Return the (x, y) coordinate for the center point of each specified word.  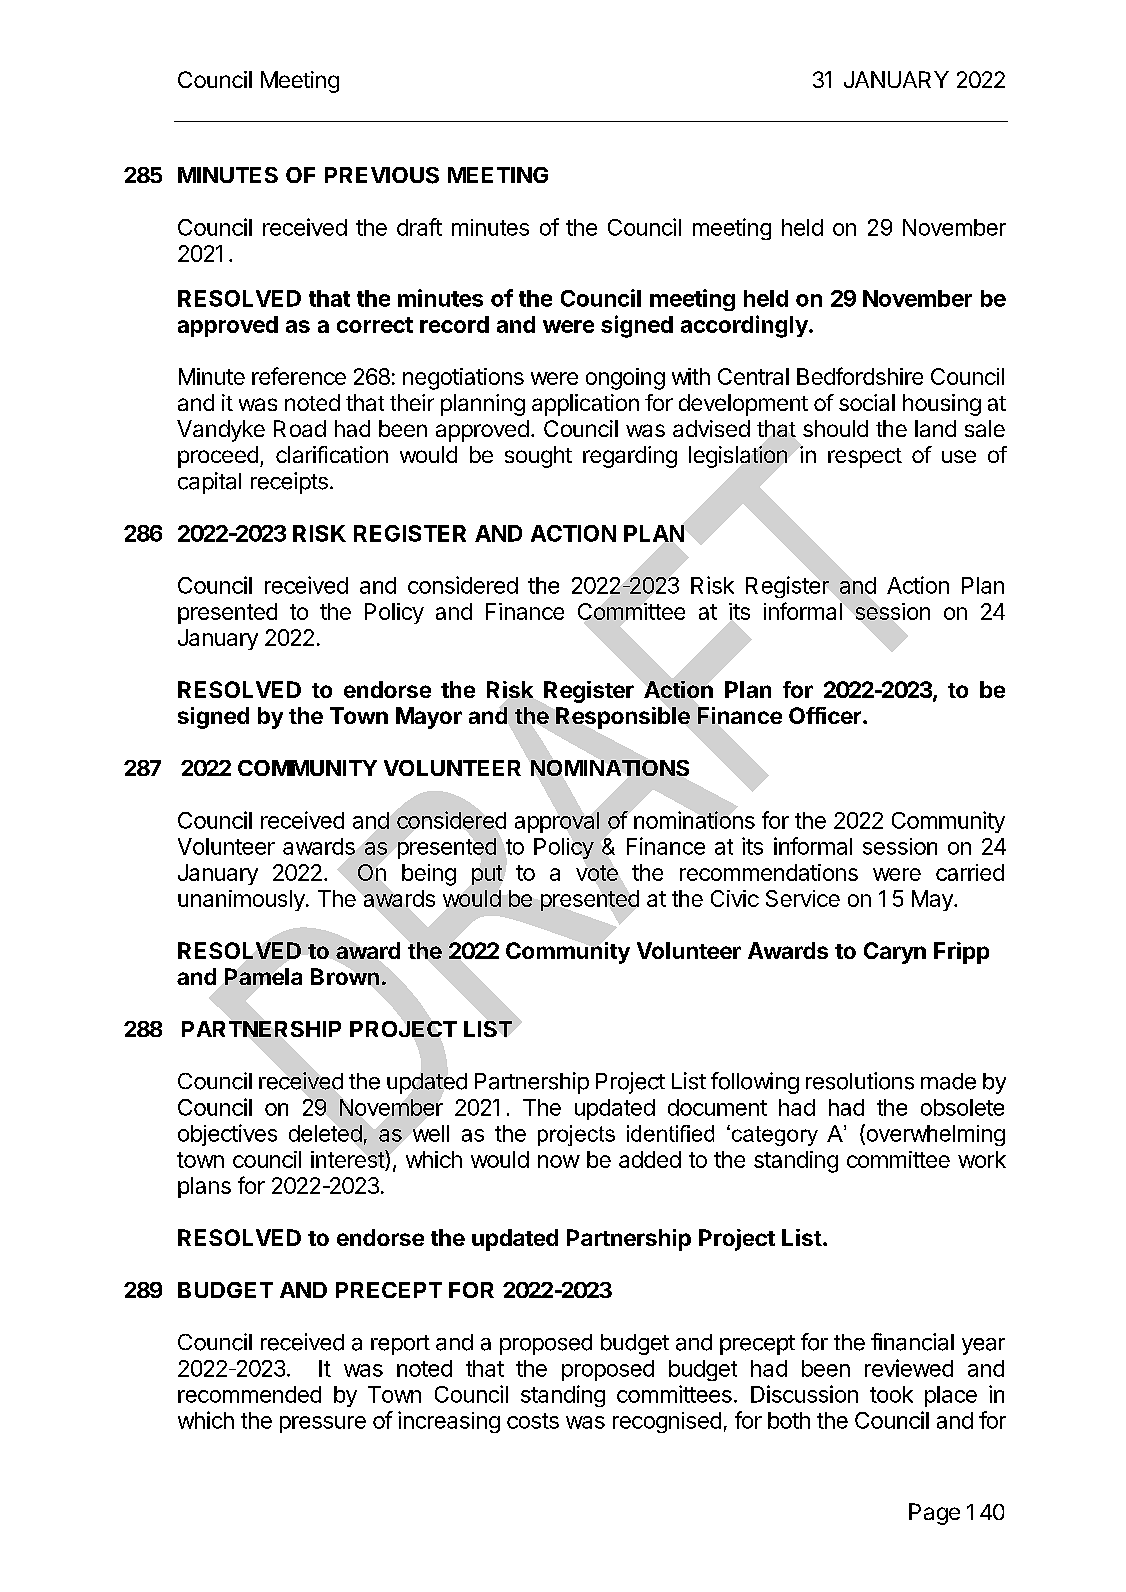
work (982, 1159)
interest (348, 1159)
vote (597, 873)
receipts (289, 483)
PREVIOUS (382, 175)
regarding (630, 457)
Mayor (429, 718)
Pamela (263, 976)
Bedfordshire (860, 376)
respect (865, 458)
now (559, 1161)
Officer (825, 715)
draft (419, 227)
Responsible (623, 718)
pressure (323, 1424)
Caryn (895, 953)
